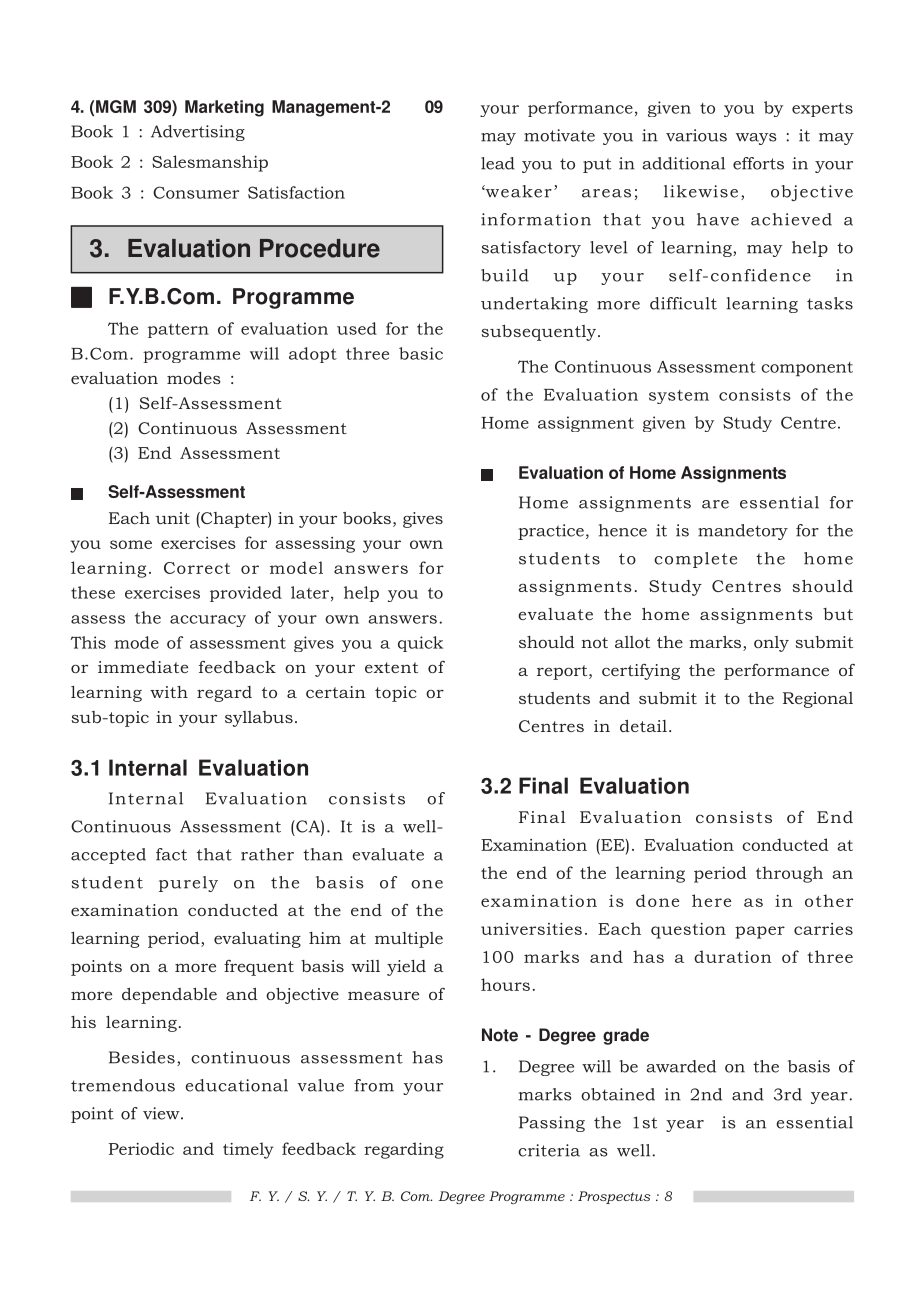 Image resolution: width=924 pixels, height=1308 pixels. What do you see at coordinates (198, 133) in the document?
I see `Advertising` at bounding box center [198, 133].
